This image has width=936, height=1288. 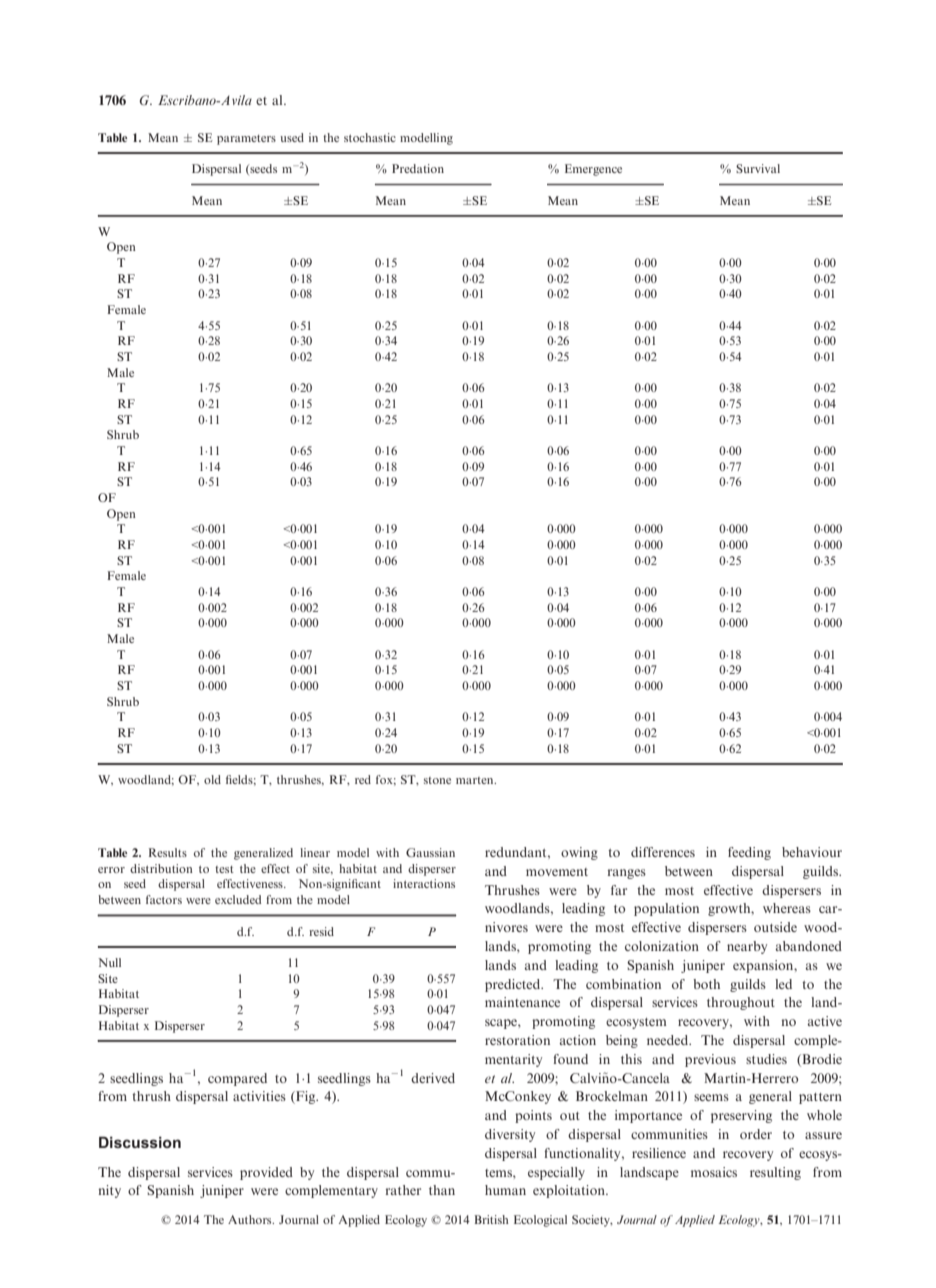 What do you see at coordinates (246, 140) in the image?
I see `parameters` at bounding box center [246, 140].
